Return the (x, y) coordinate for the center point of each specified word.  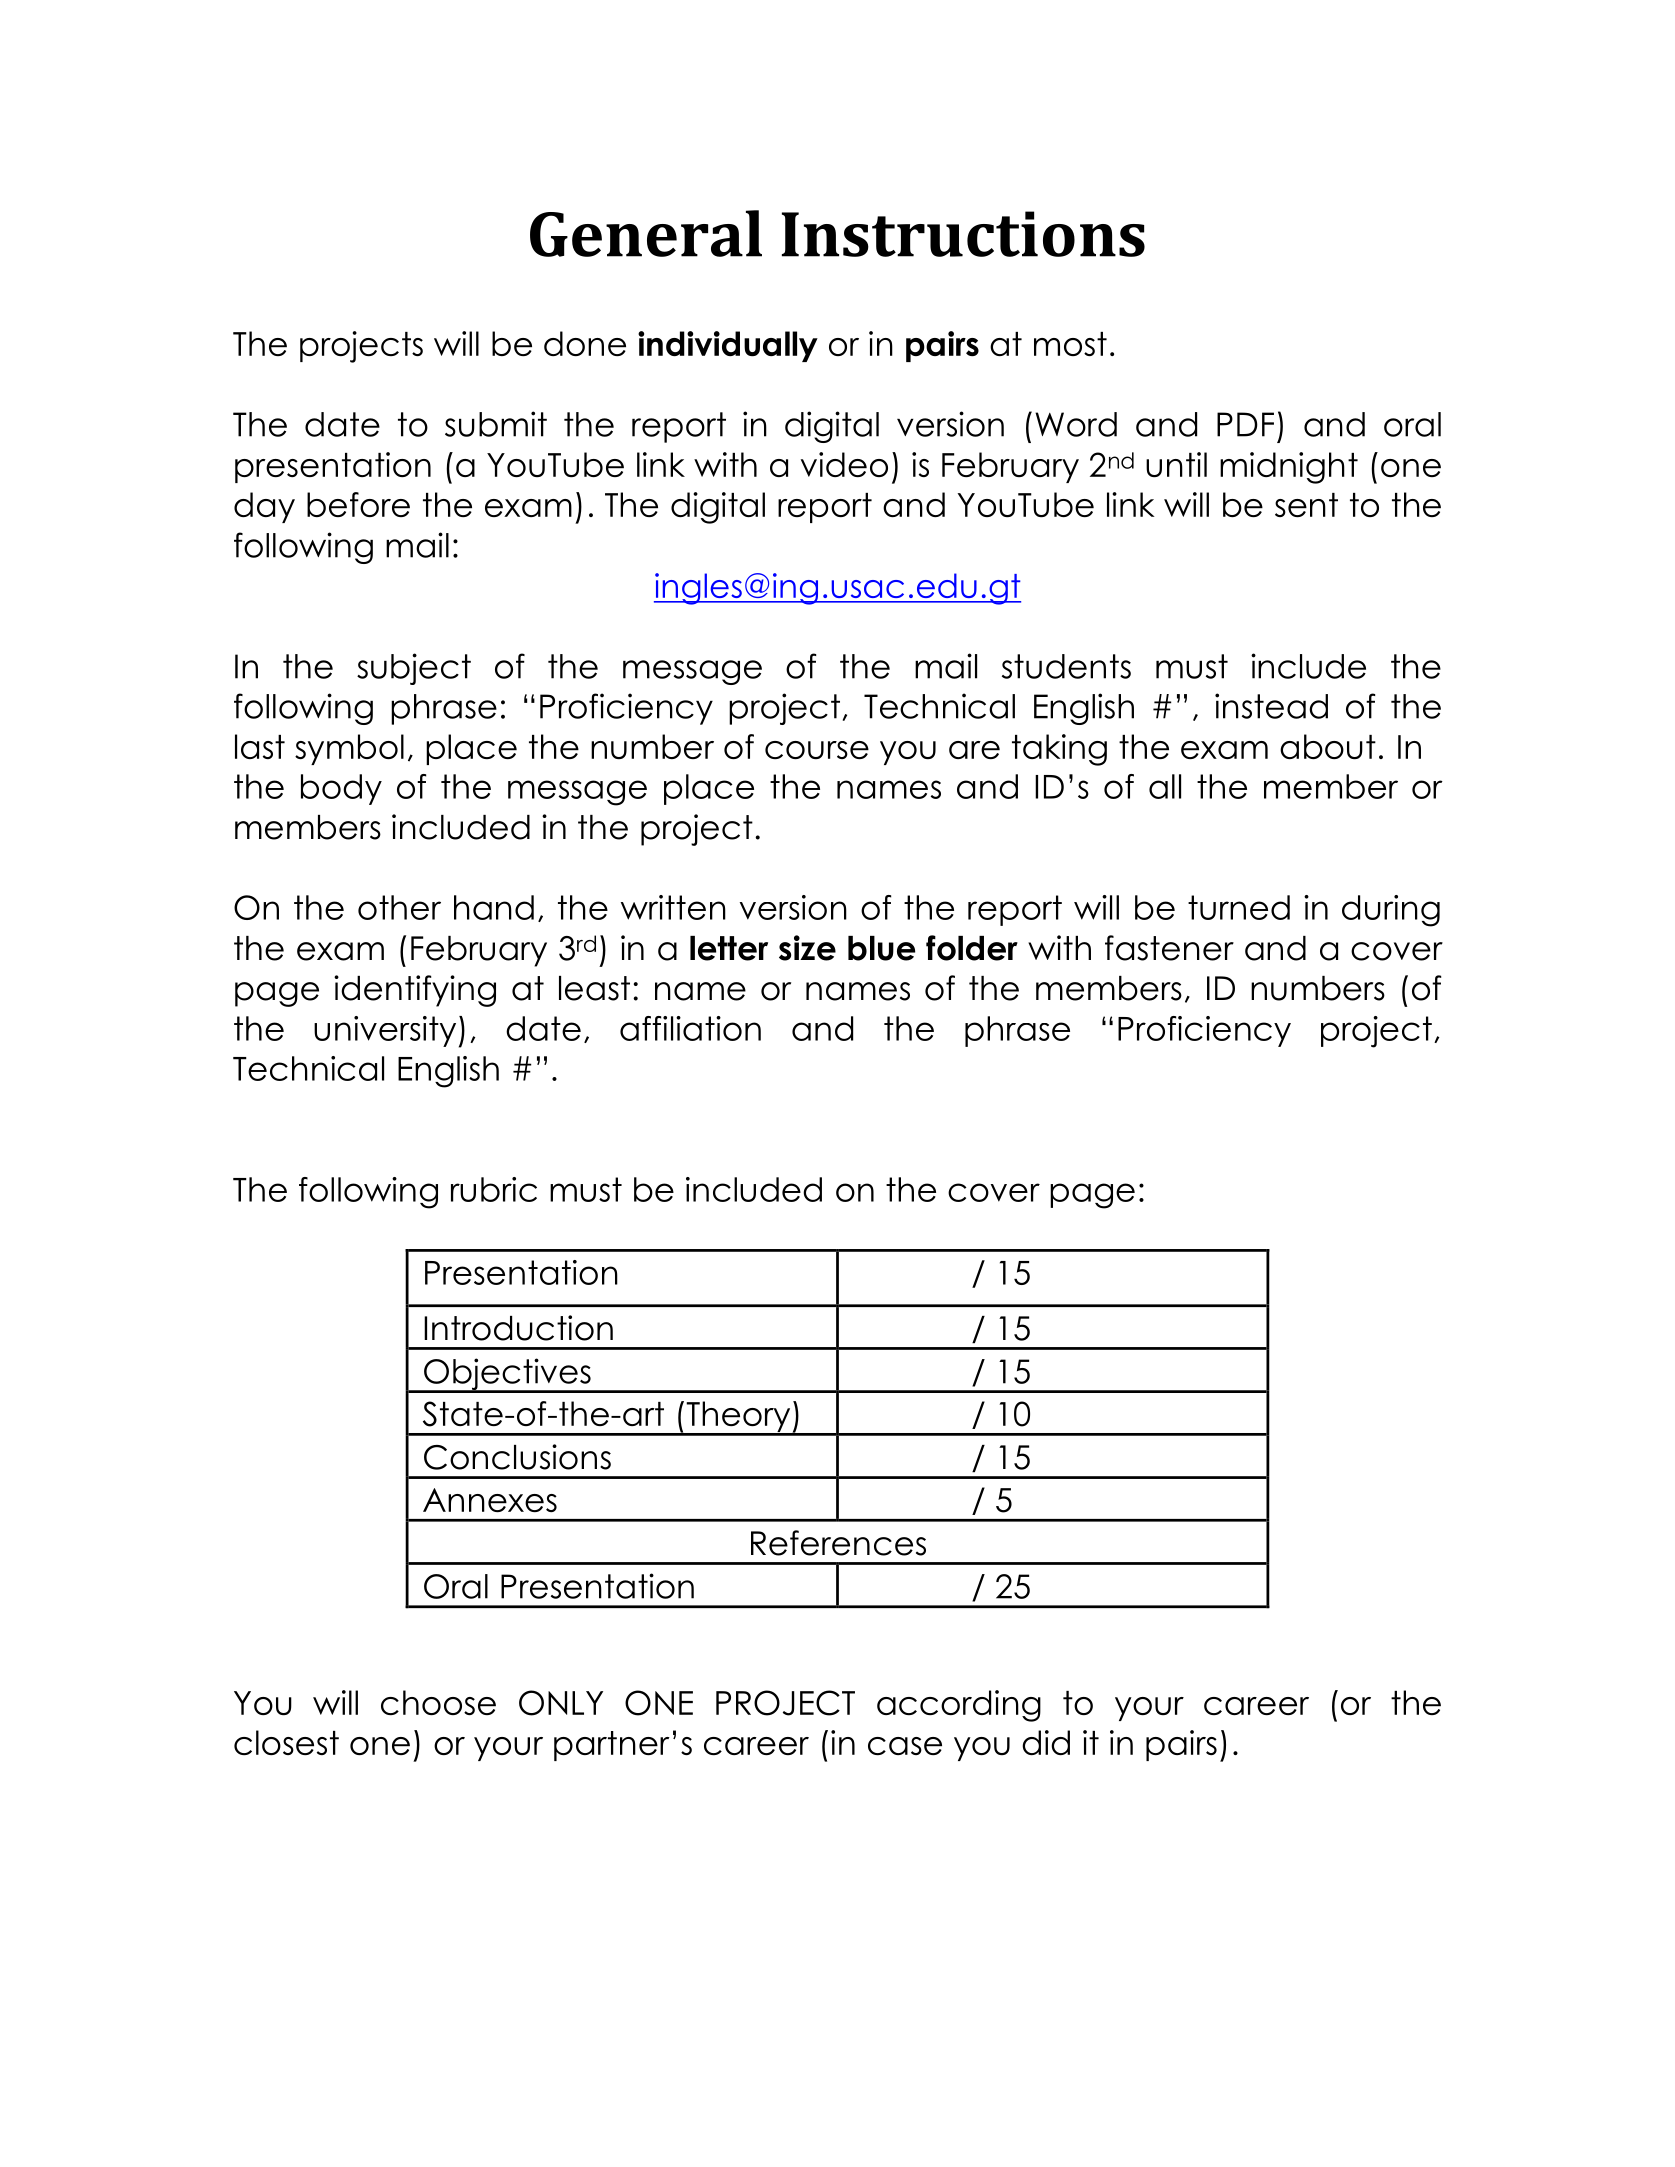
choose (438, 1702)
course (817, 750)
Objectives (507, 1375)
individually (728, 346)
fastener (1169, 948)
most (1070, 344)
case (905, 1746)
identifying (415, 991)
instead (1271, 706)
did (1046, 1742)
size (807, 948)
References (838, 1543)
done (585, 343)
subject (414, 669)
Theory (738, 1418)
